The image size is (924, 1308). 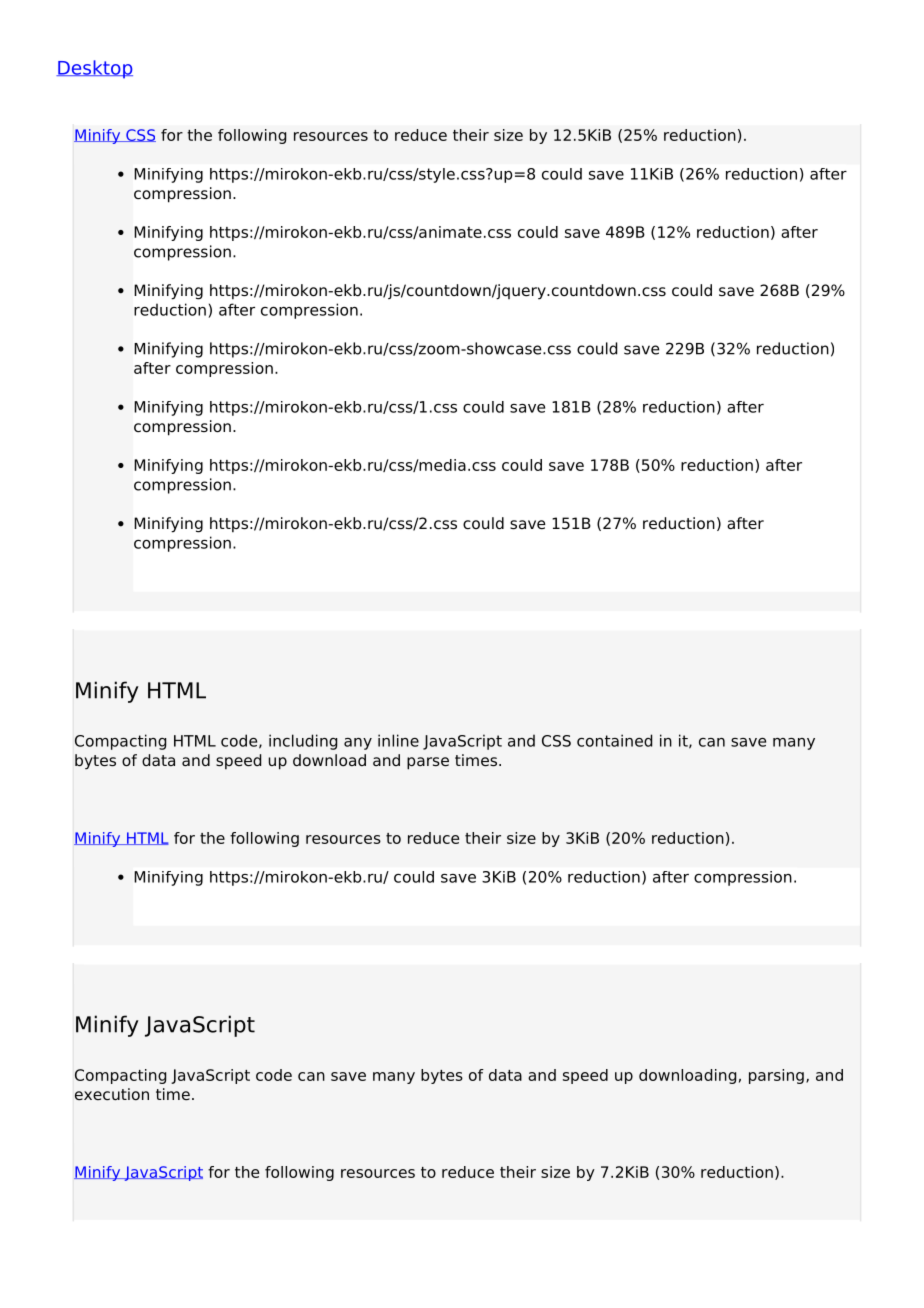 I want to click on execution, so click(x=112, y=1094).
